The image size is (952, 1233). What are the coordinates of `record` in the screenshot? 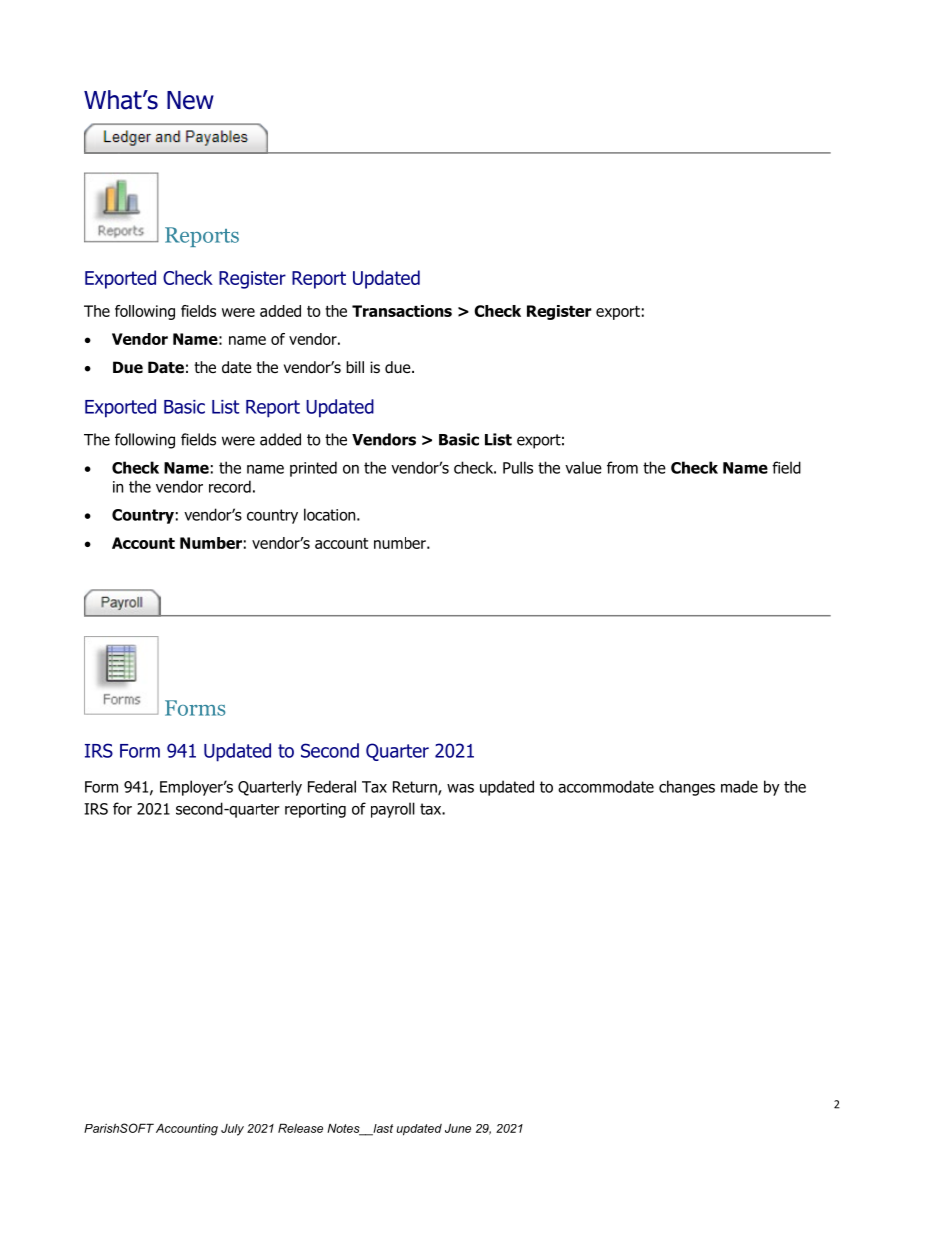 It's located at (230, 486).
